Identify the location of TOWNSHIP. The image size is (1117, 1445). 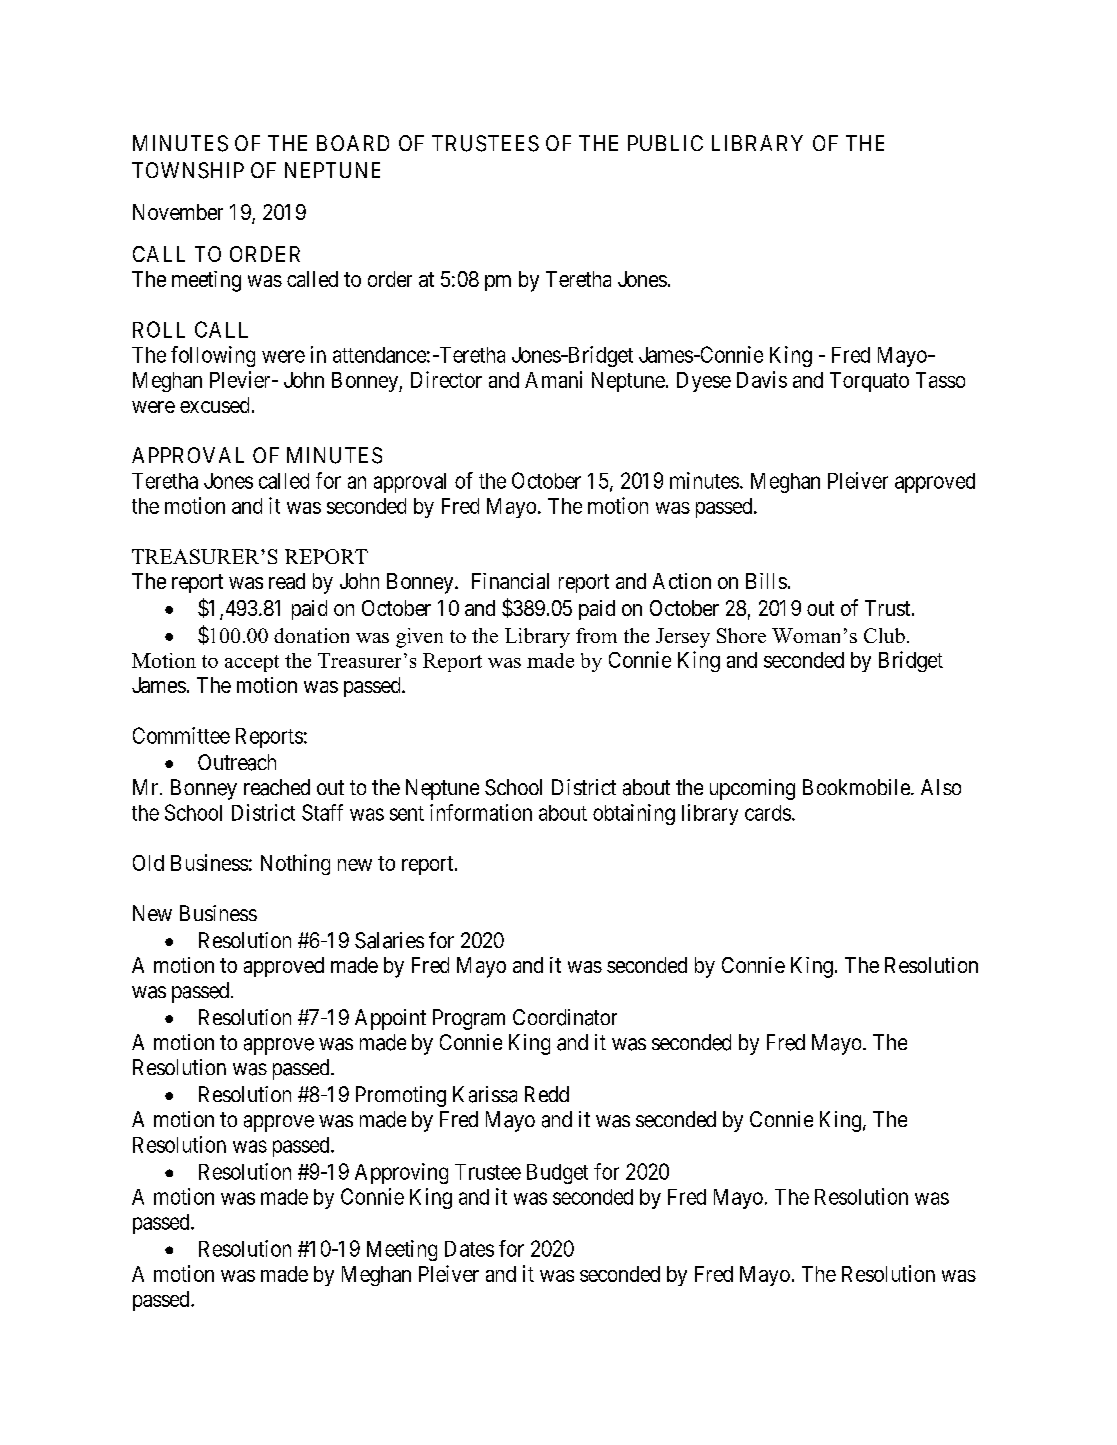
(188, 170).
